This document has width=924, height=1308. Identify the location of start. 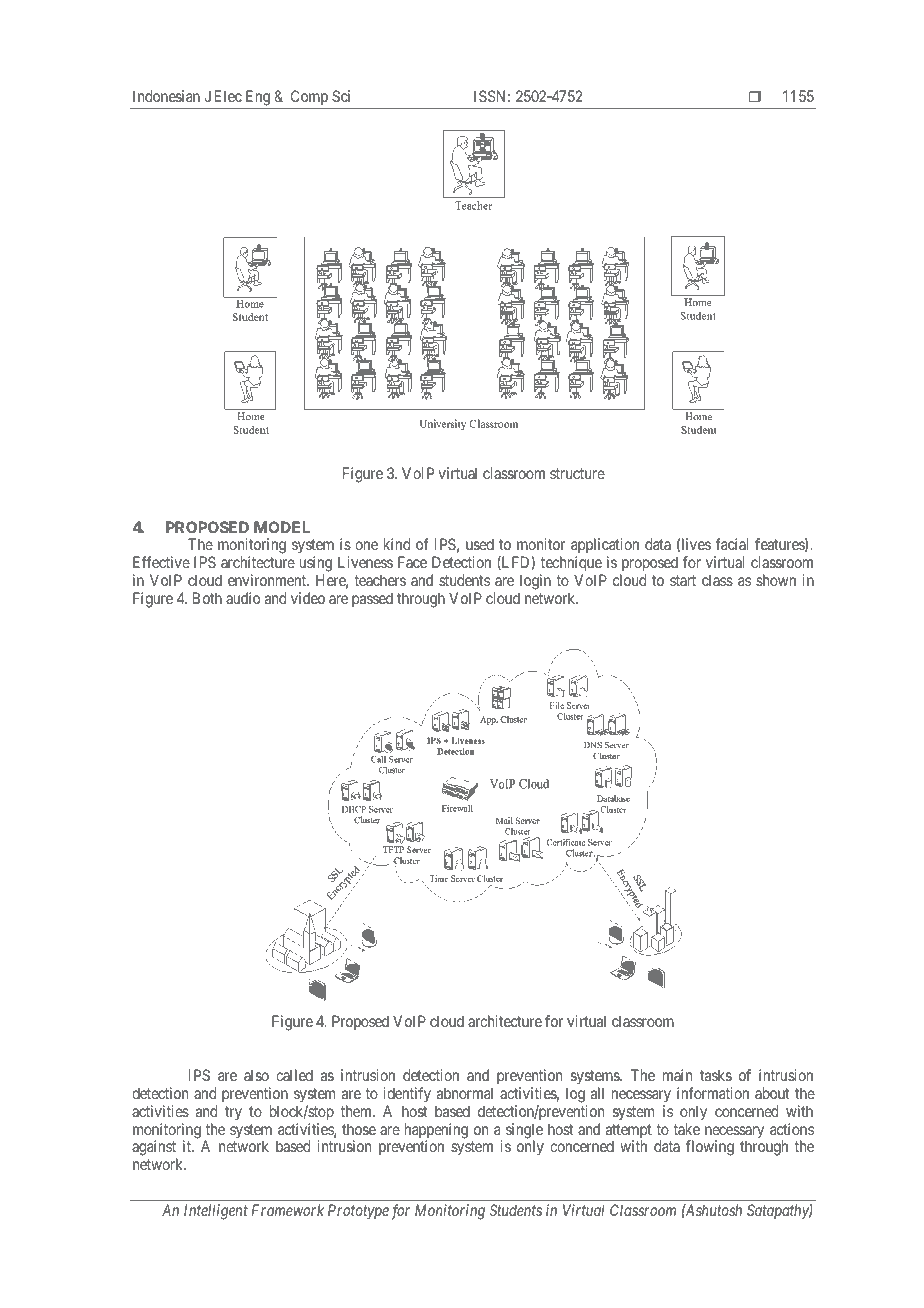
(683, 580).
